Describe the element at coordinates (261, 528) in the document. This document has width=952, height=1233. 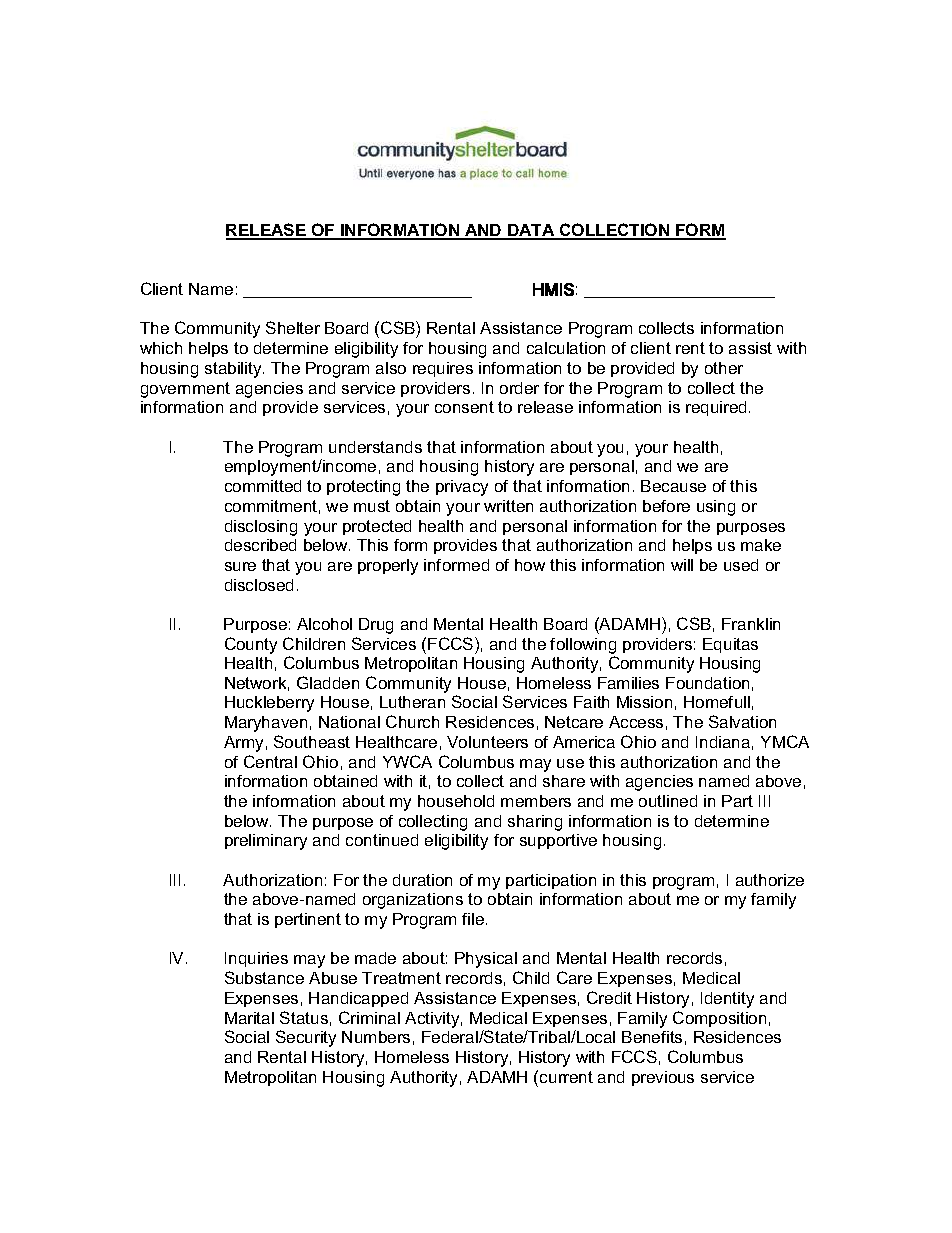
I see `disclosing` at that location.
